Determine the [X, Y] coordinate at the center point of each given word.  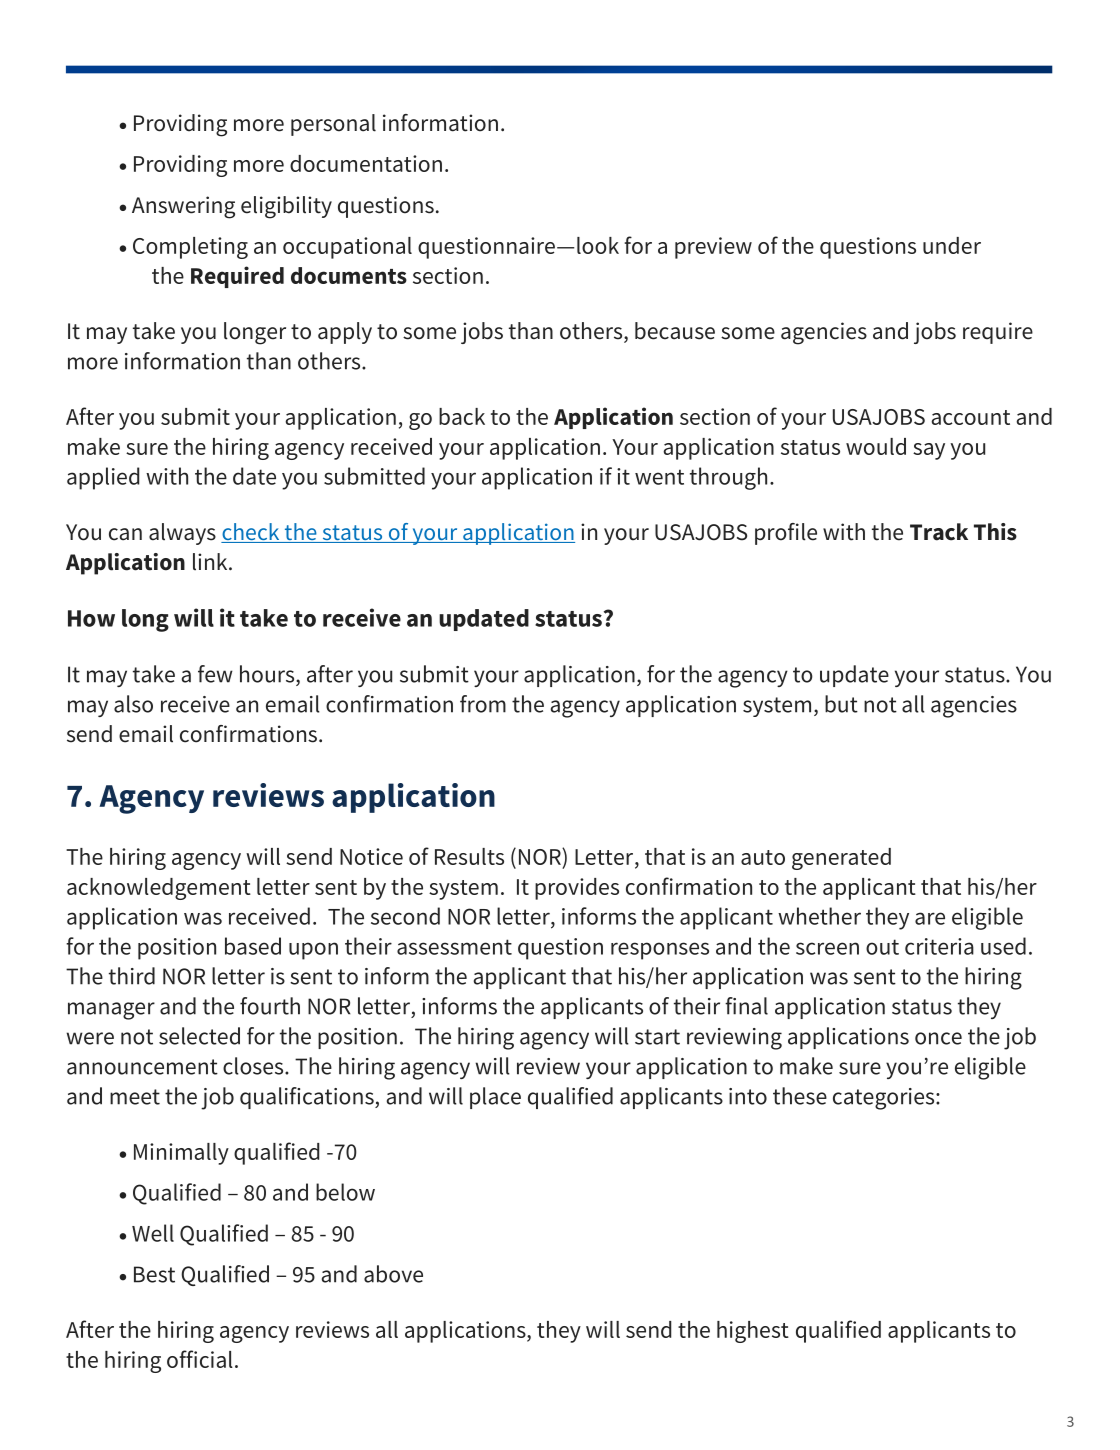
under [952, 245]
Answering [183, 207]
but [841, 704]
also [133, 704]
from [483, 704]
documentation [366, 163]
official [200, 1359]
